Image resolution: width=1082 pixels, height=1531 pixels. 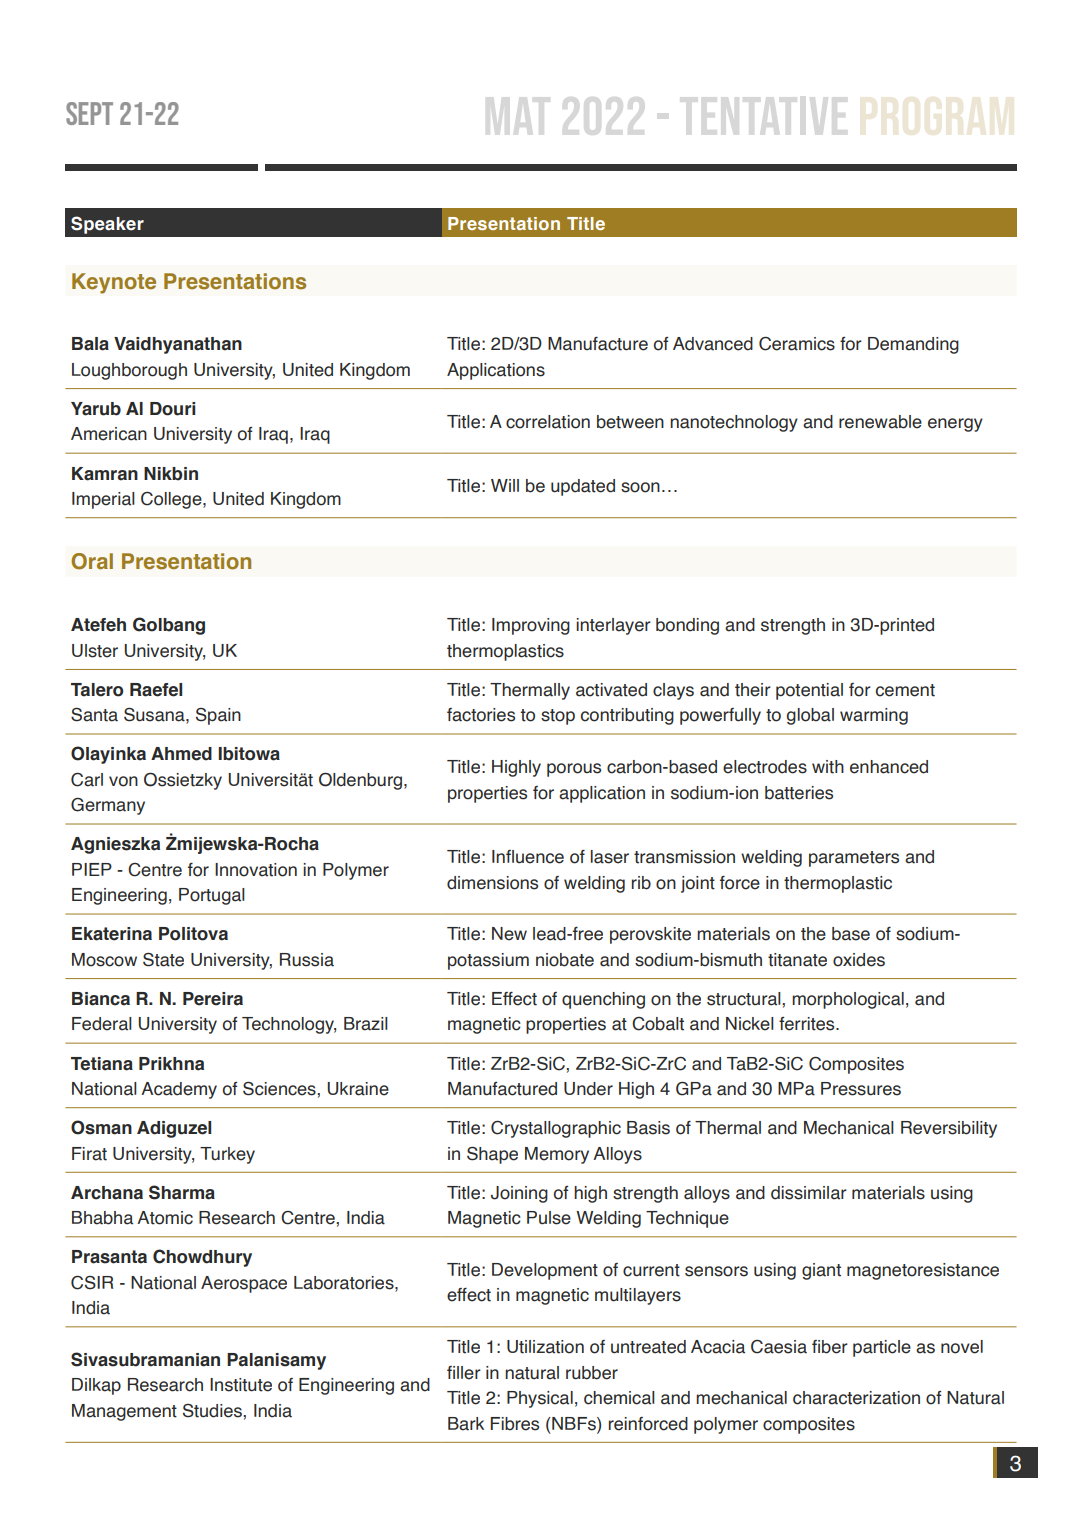 I want to click on with, so click(x=828, y=767).
